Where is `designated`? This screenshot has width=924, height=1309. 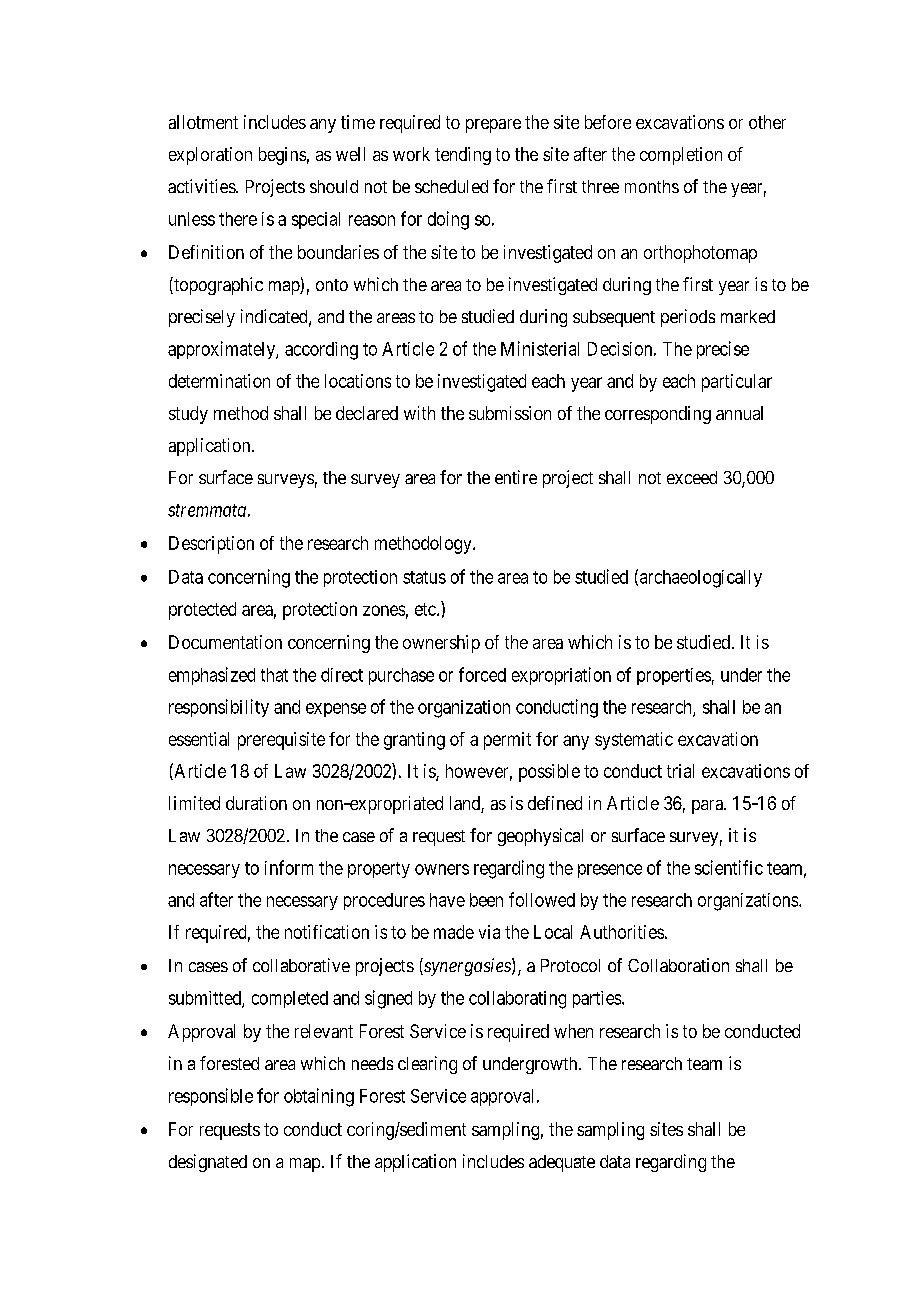 designated is located at coordinates (208, 1163).
